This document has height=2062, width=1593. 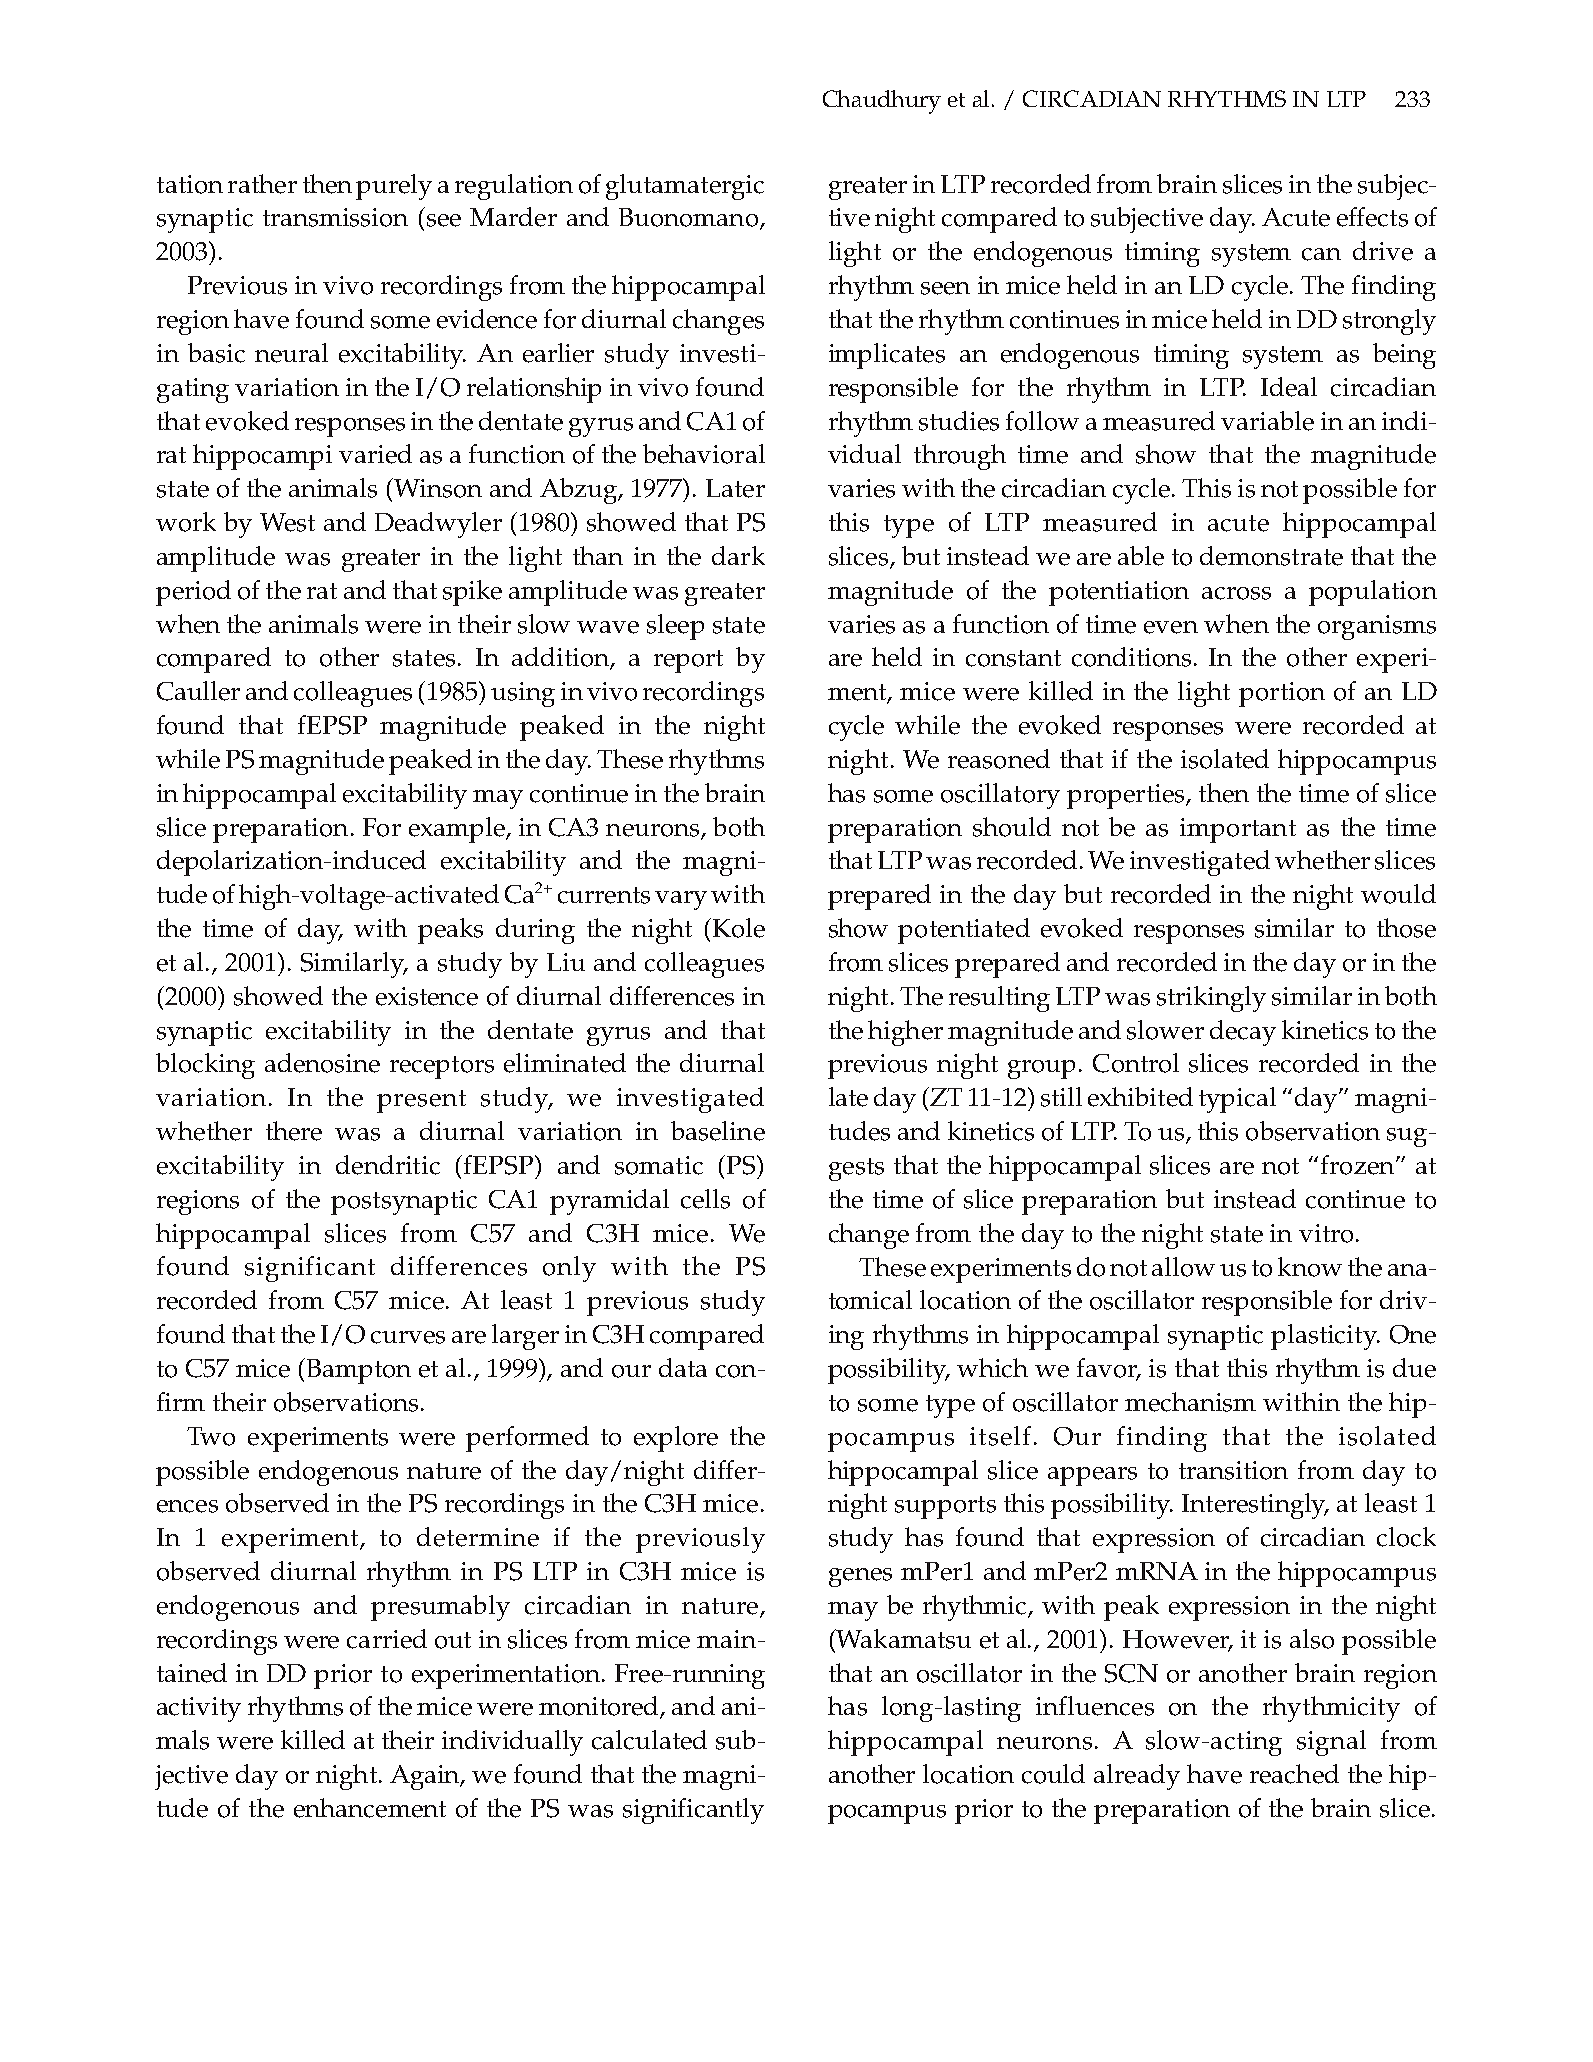 What do you see at coordinates (882, 102) in the document?
I see `Chaudhury` at bounding box center [882, 102].
